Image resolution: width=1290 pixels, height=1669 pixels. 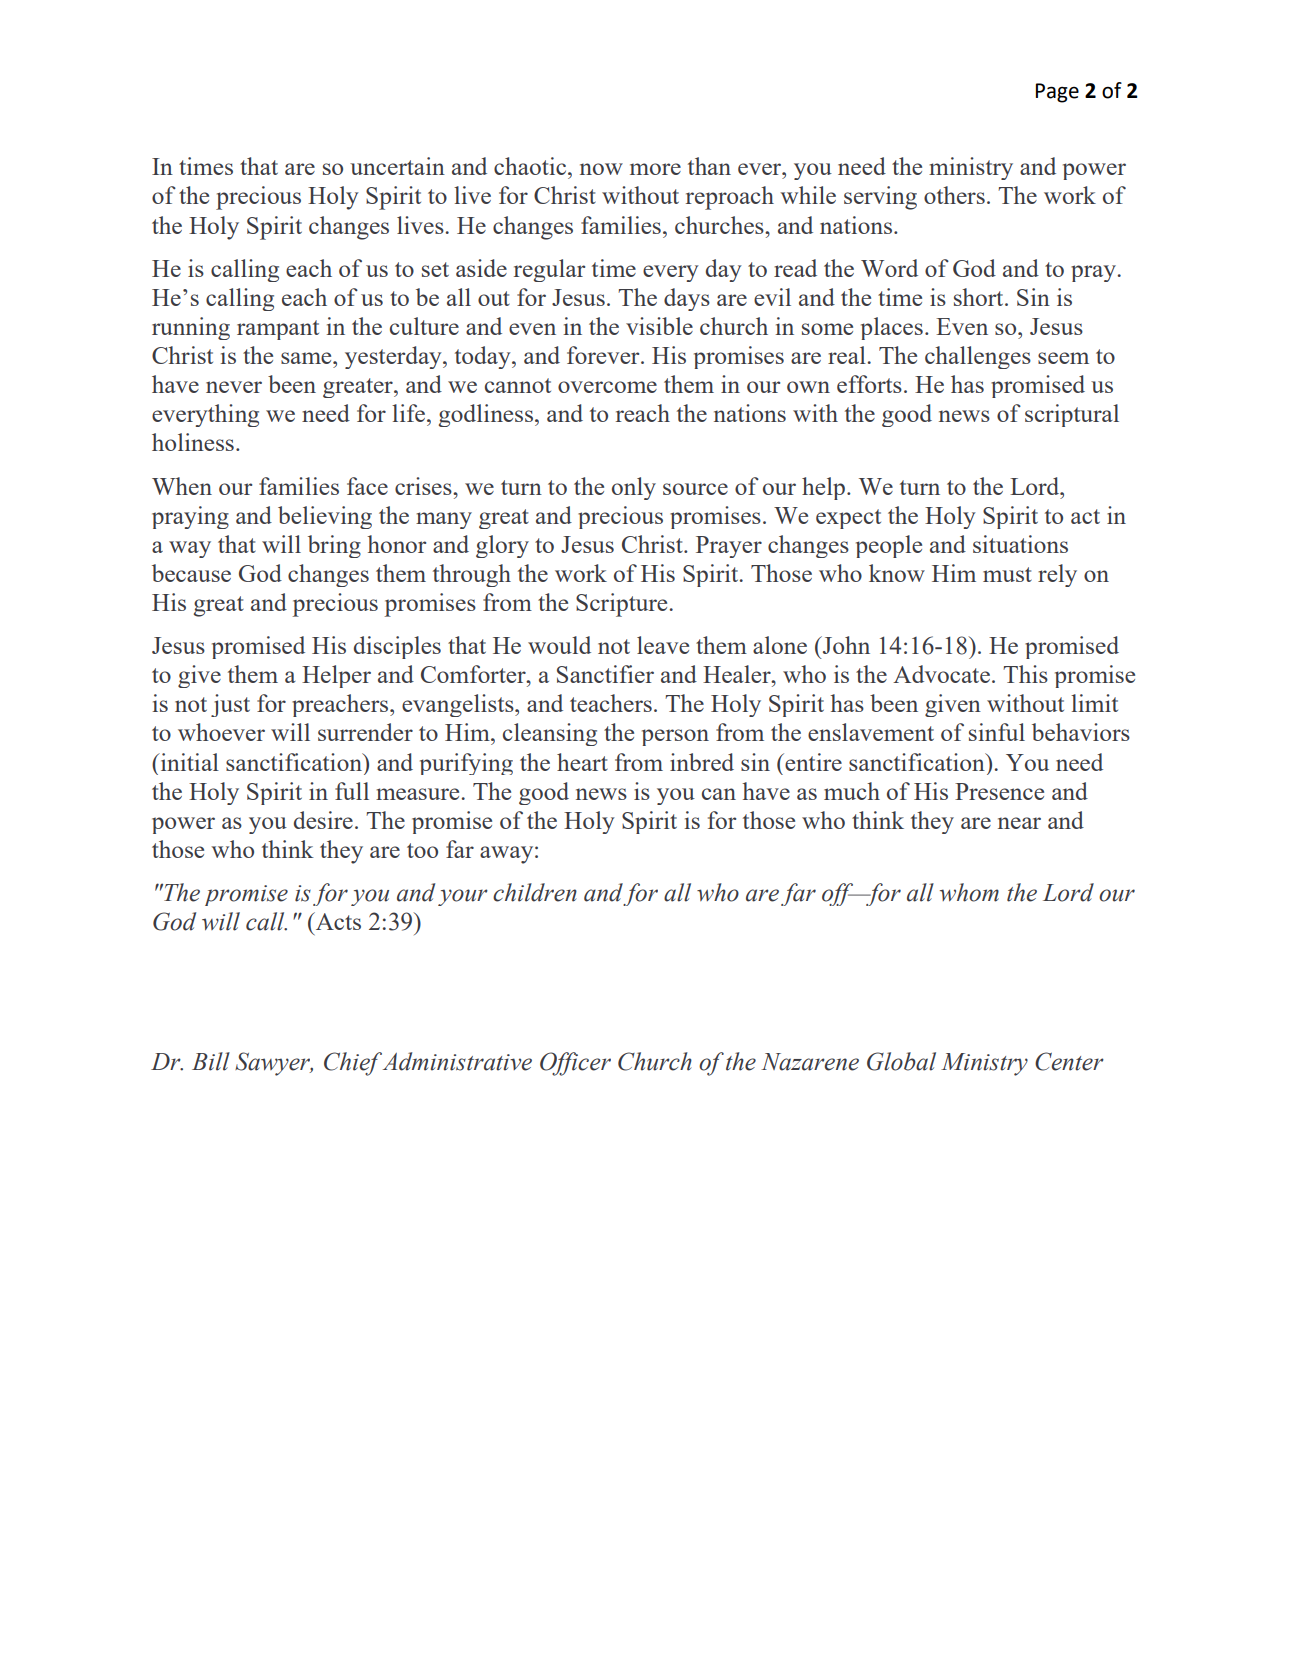 I want to click on uncertain, so click(x=397, y=166).
